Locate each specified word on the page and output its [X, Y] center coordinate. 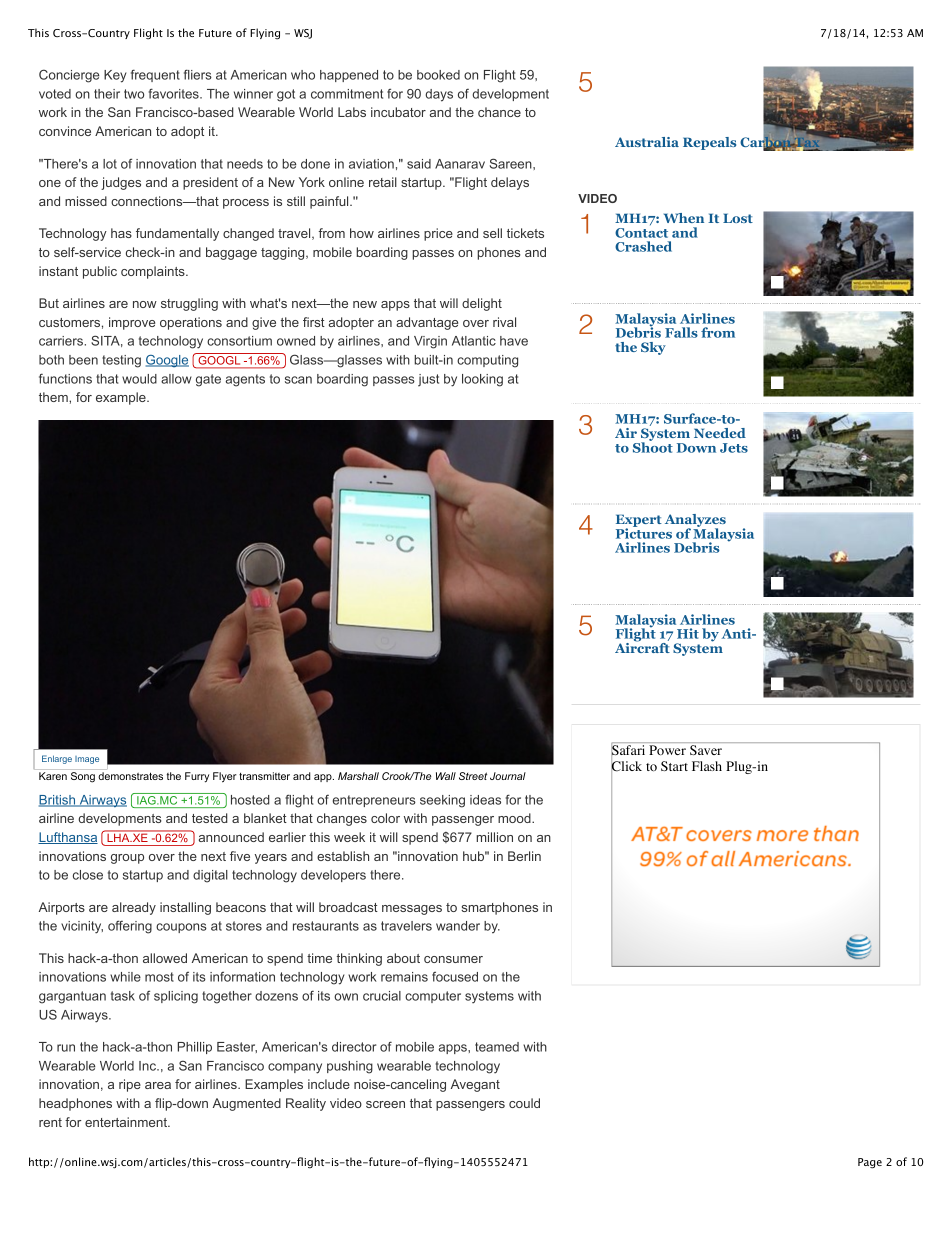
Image [87, 760]
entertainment [127, 1122]
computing [487, 361]
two [134, 94]
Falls [681, 332]
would [139, 379]
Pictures [644, 532]
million [494, 837]
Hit [688, 633]
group [127, 859]
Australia [647, 142]
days [439, 95]
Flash [707, 766]
